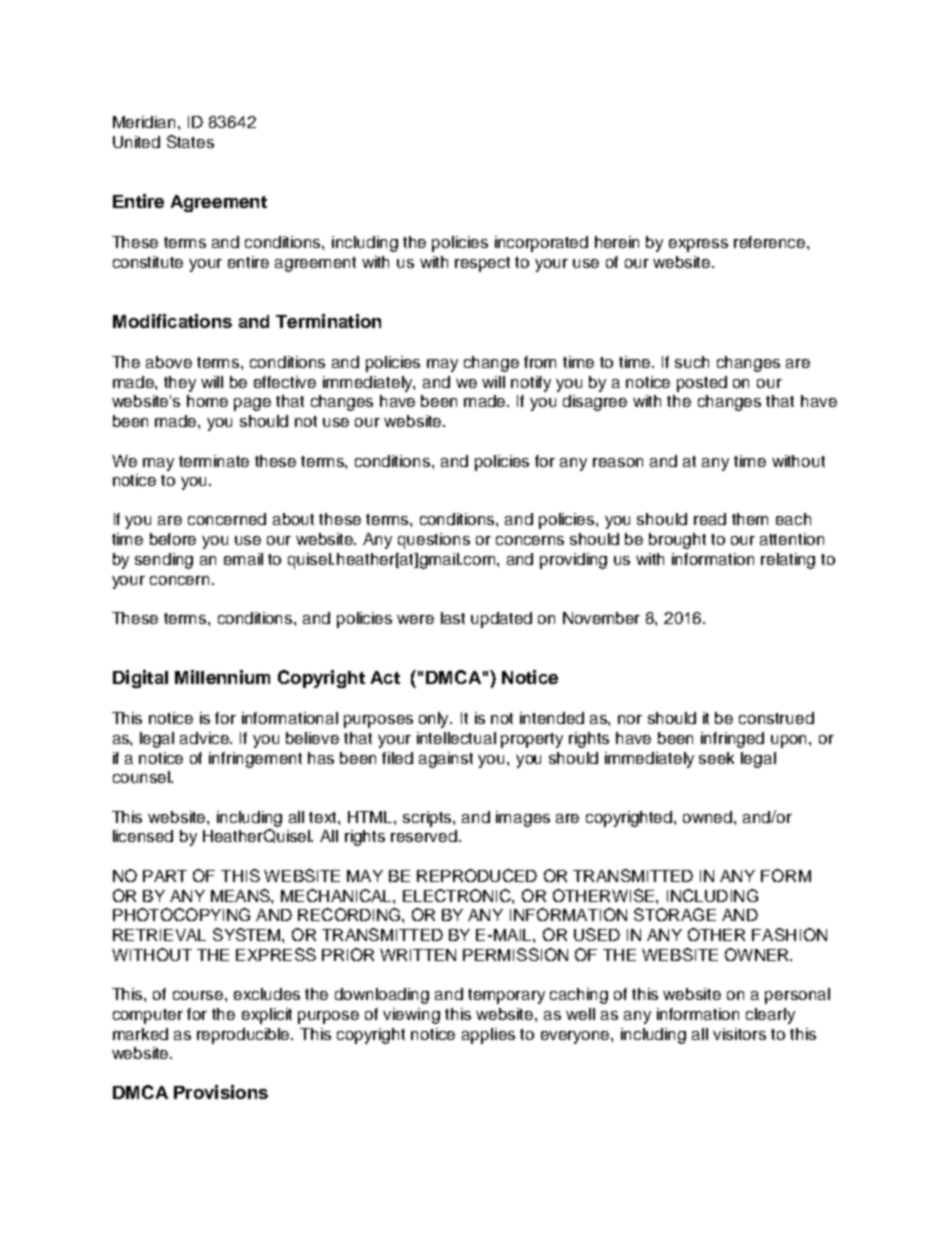 This screenshot has height=1233, width=952. Describe the element at coordinates (788, 561) in the screenshot. I see `relating` at that location.
